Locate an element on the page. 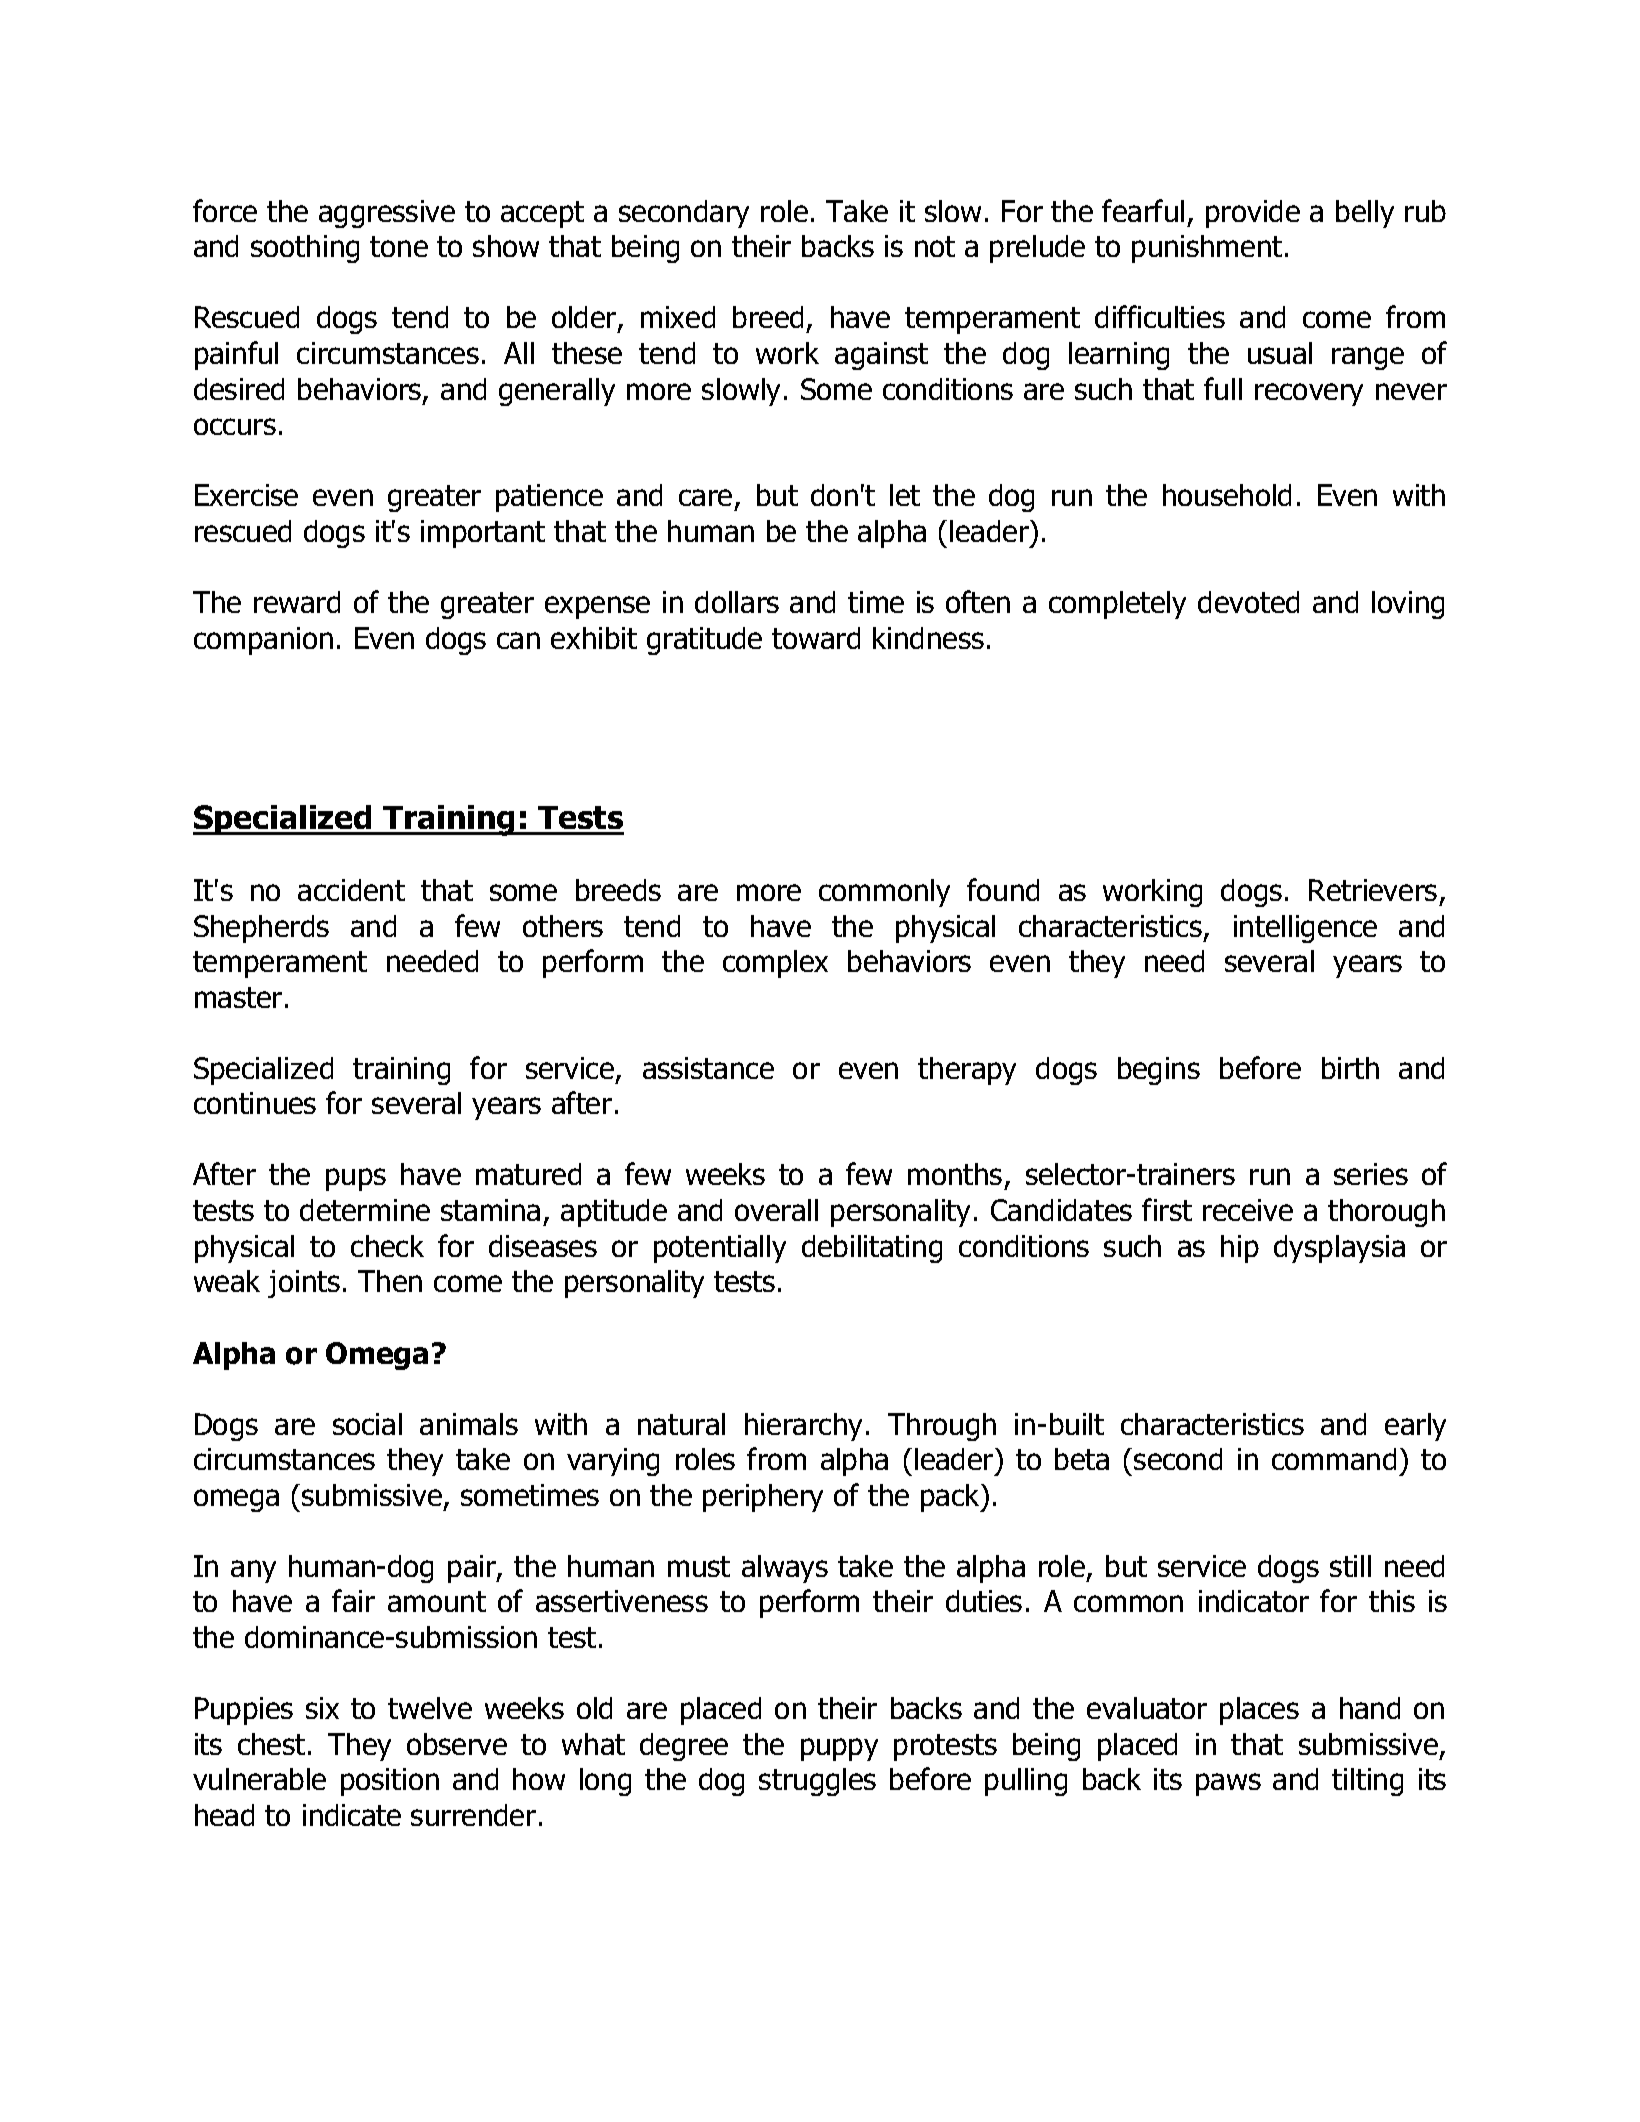  command is located at coordinates (1334, 1459).
